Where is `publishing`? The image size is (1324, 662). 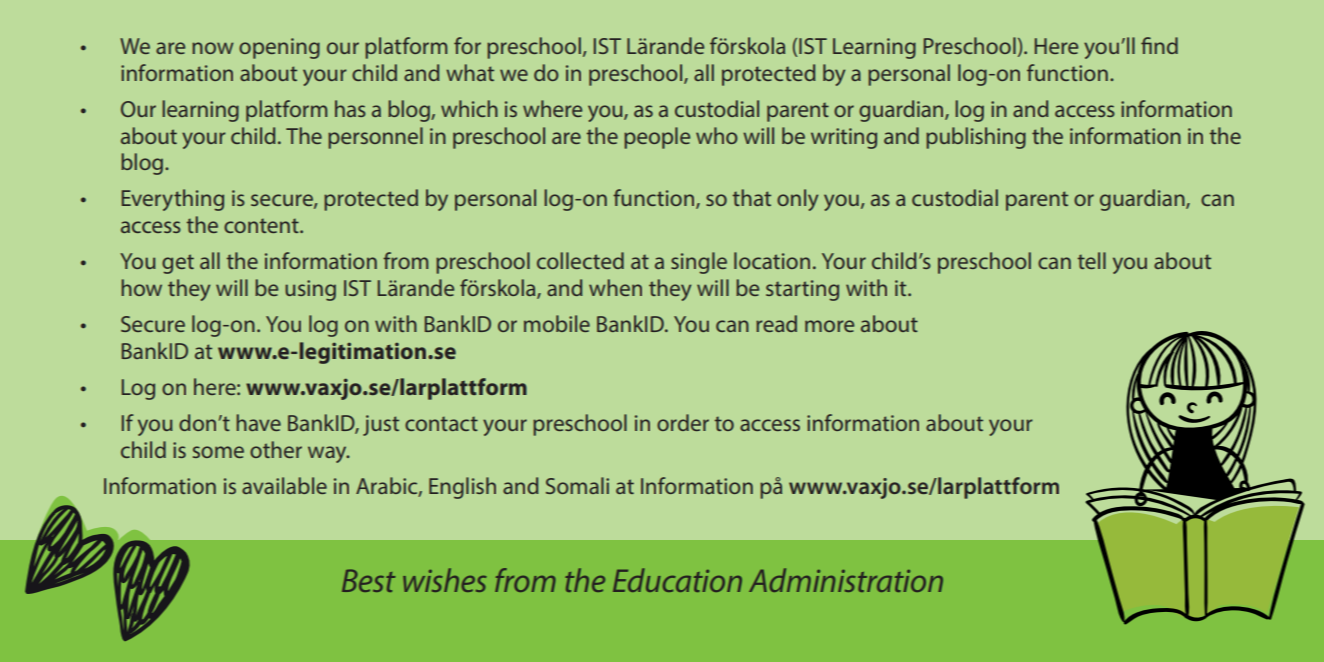
publishing is located at coordinates (976, 138).
